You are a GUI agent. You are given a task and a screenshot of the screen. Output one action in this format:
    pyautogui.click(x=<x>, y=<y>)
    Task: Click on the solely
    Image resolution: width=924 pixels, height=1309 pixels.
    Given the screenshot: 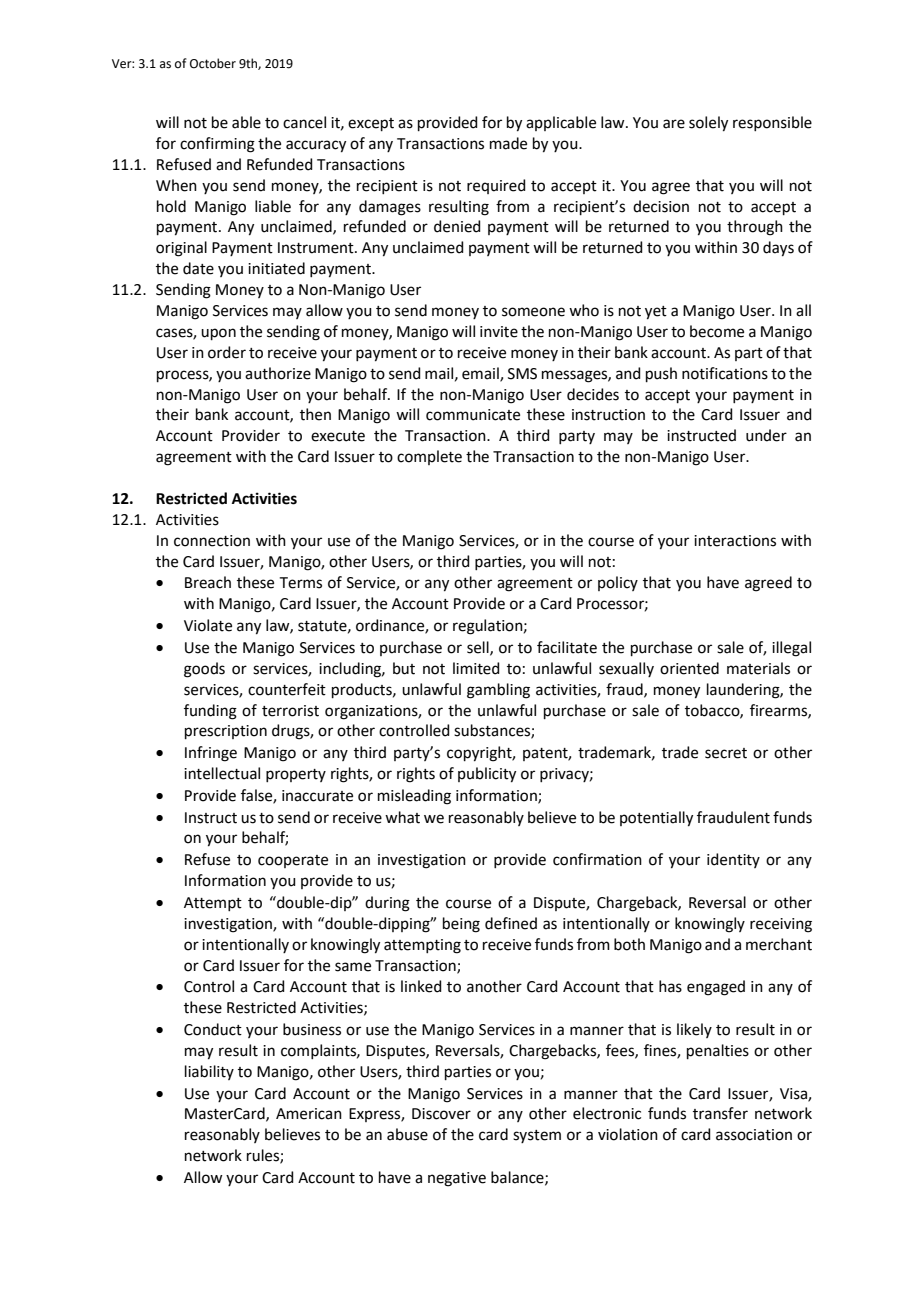 What is the action you would take?
    pyautogui.click(x=708, y=124)
